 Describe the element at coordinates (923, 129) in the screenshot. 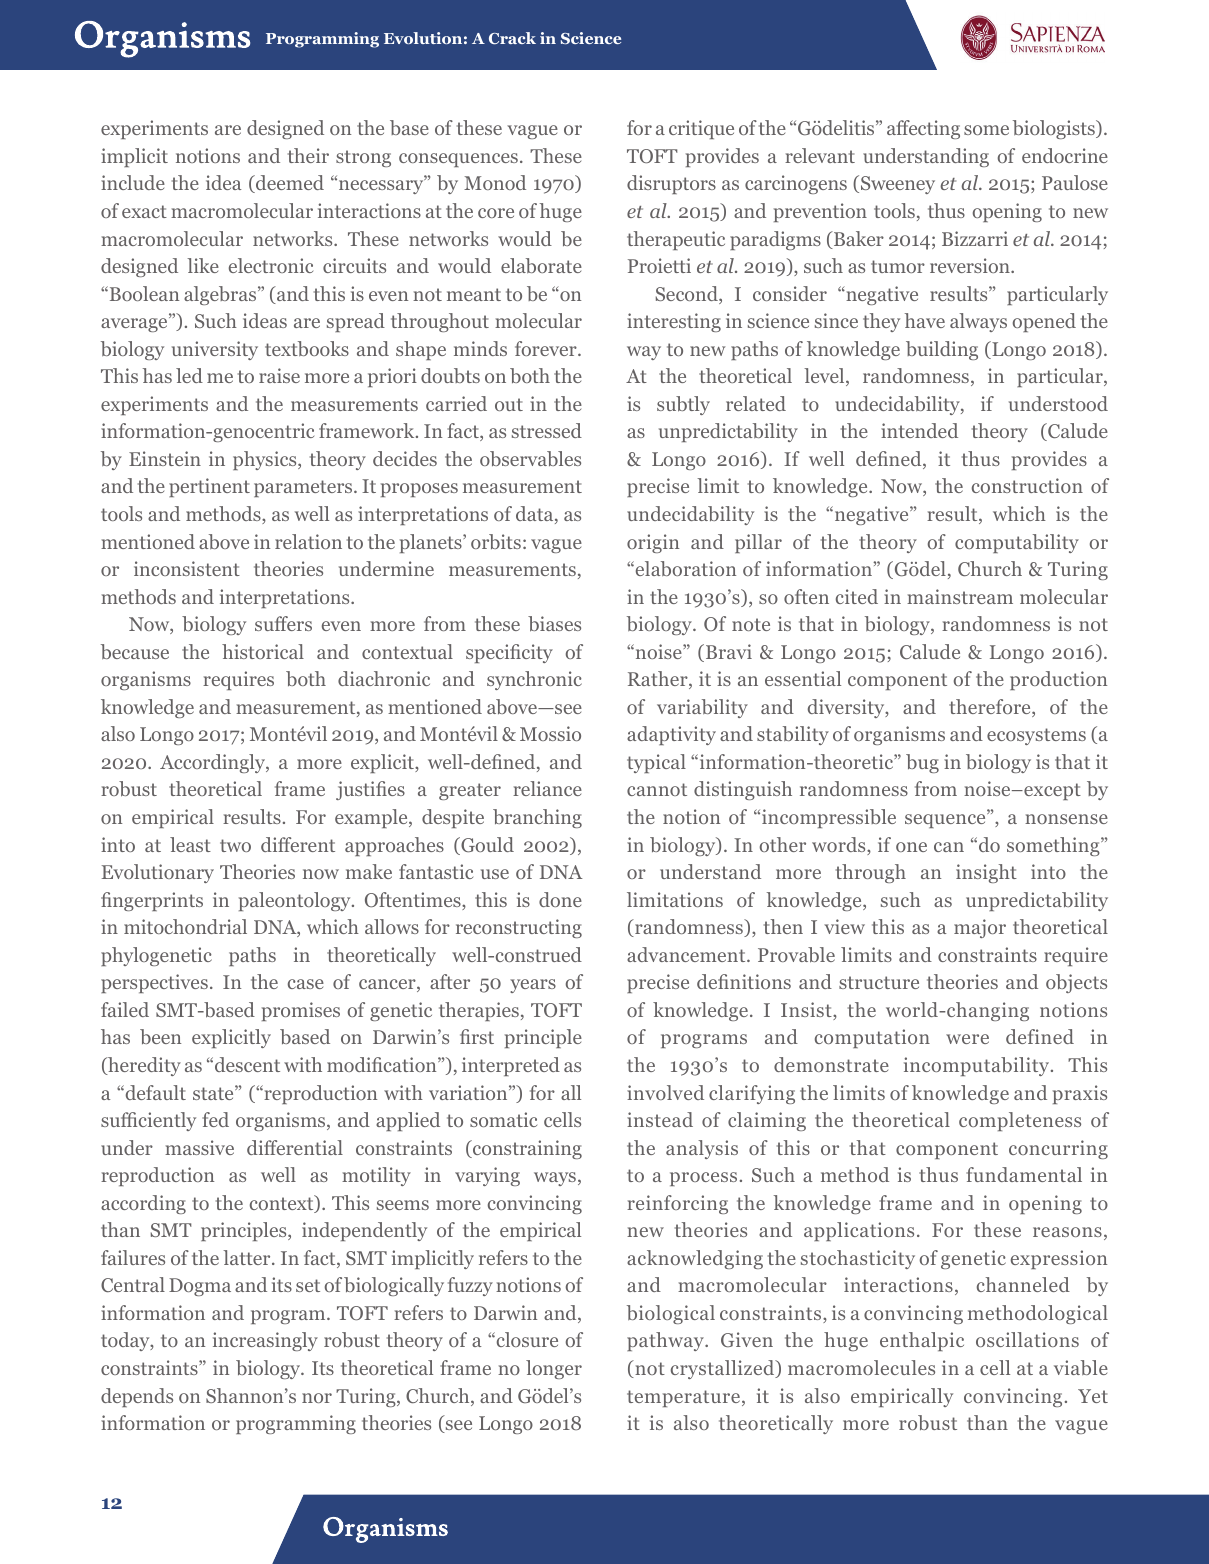

I see `affecting` at that location.
